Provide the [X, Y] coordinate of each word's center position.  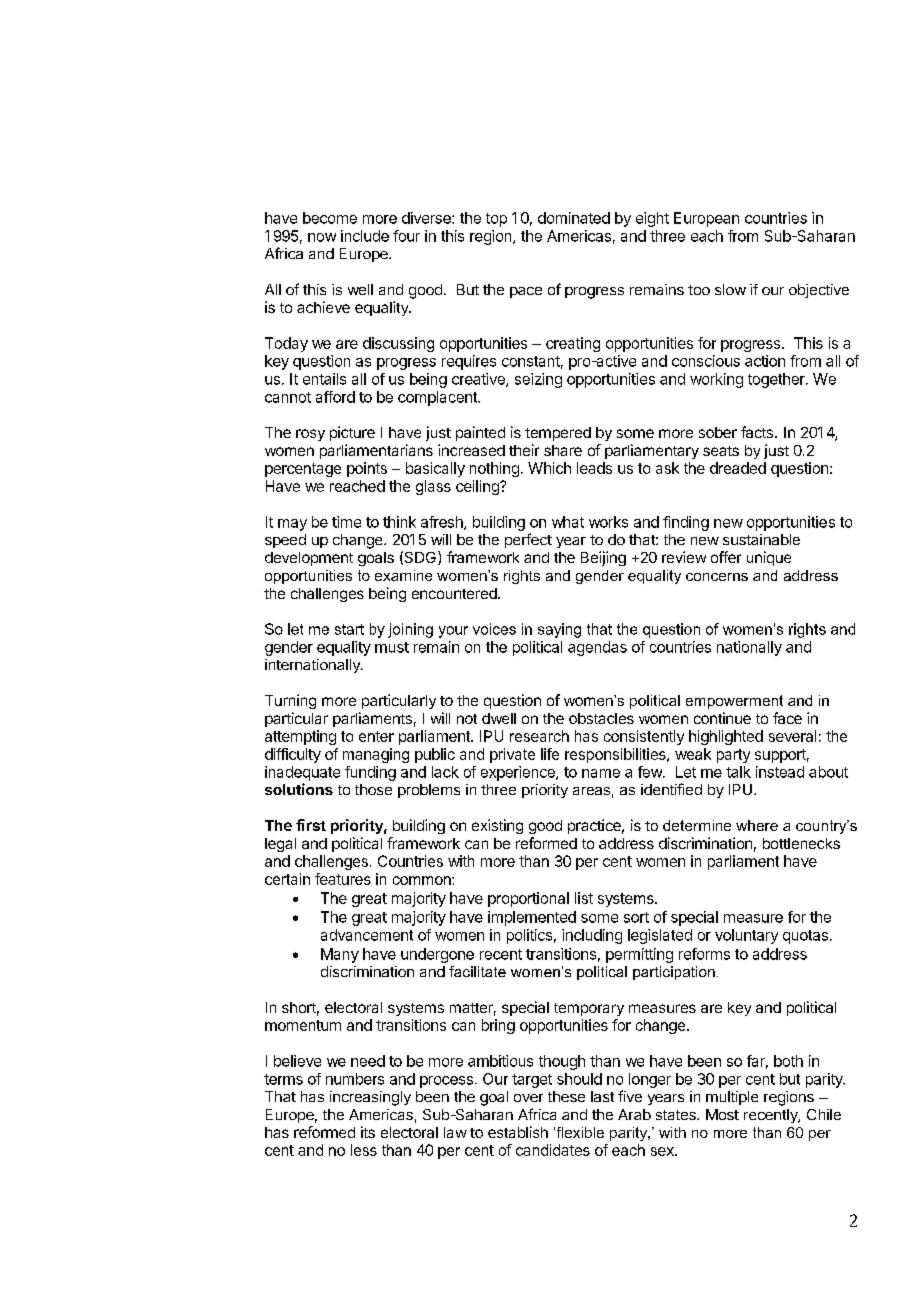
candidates [553, 1150]
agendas [597, 648]
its [368, 1132]
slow [730, 289]
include [365, 236]
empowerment [734, 702]
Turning [290, 701]
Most [722, 1114]
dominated [574, 218]
